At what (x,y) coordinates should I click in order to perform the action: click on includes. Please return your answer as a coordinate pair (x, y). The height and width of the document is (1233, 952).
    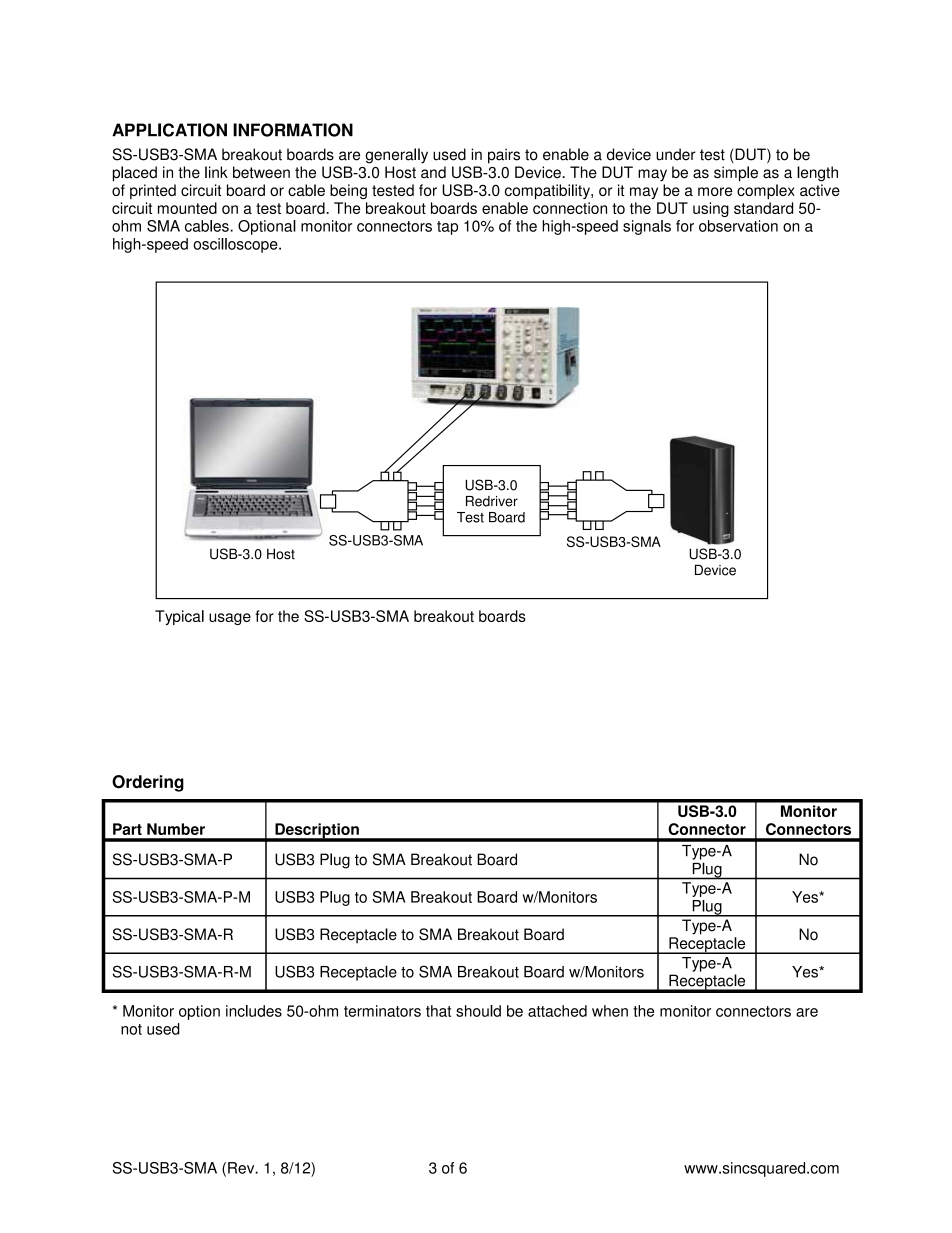
    Looking at the image, I should click on (254, 1011).
